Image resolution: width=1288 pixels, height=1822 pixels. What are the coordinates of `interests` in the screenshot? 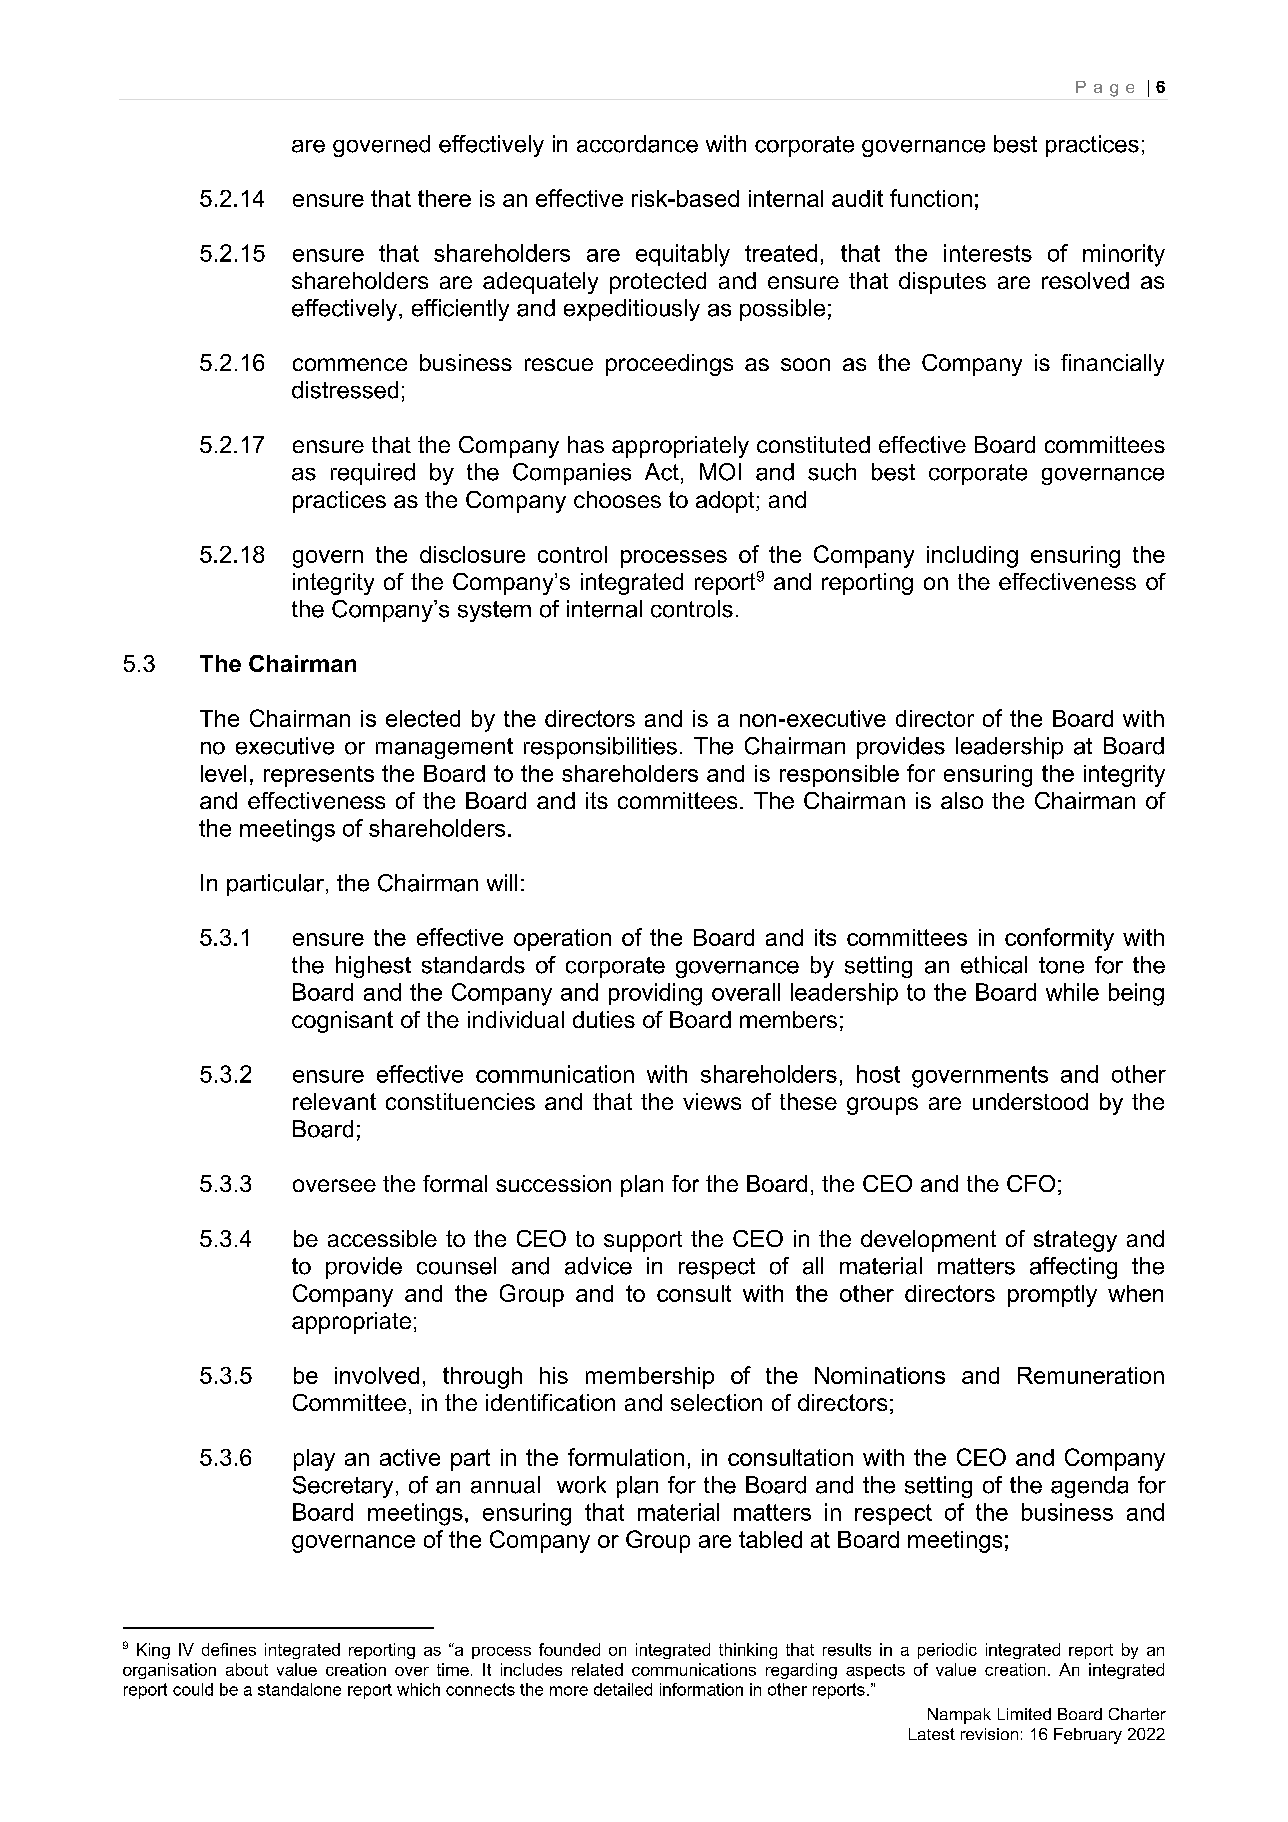 It's located at (988, 253).
